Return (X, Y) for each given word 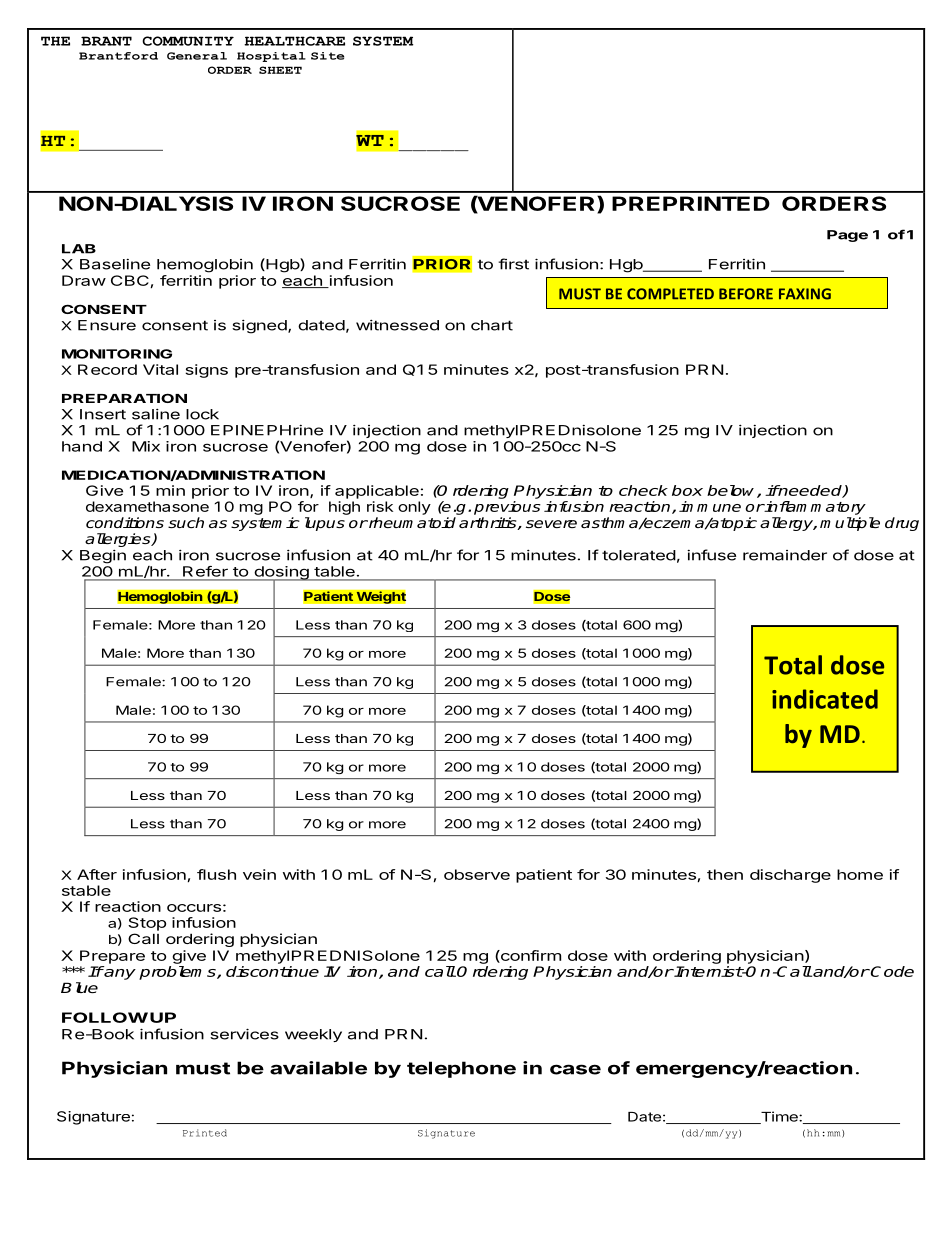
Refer (205, 571)
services (244, 1034)
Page (847, 236)
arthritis (489, 523)
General (197, 56)
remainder (785, 555)
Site (327, 56)
